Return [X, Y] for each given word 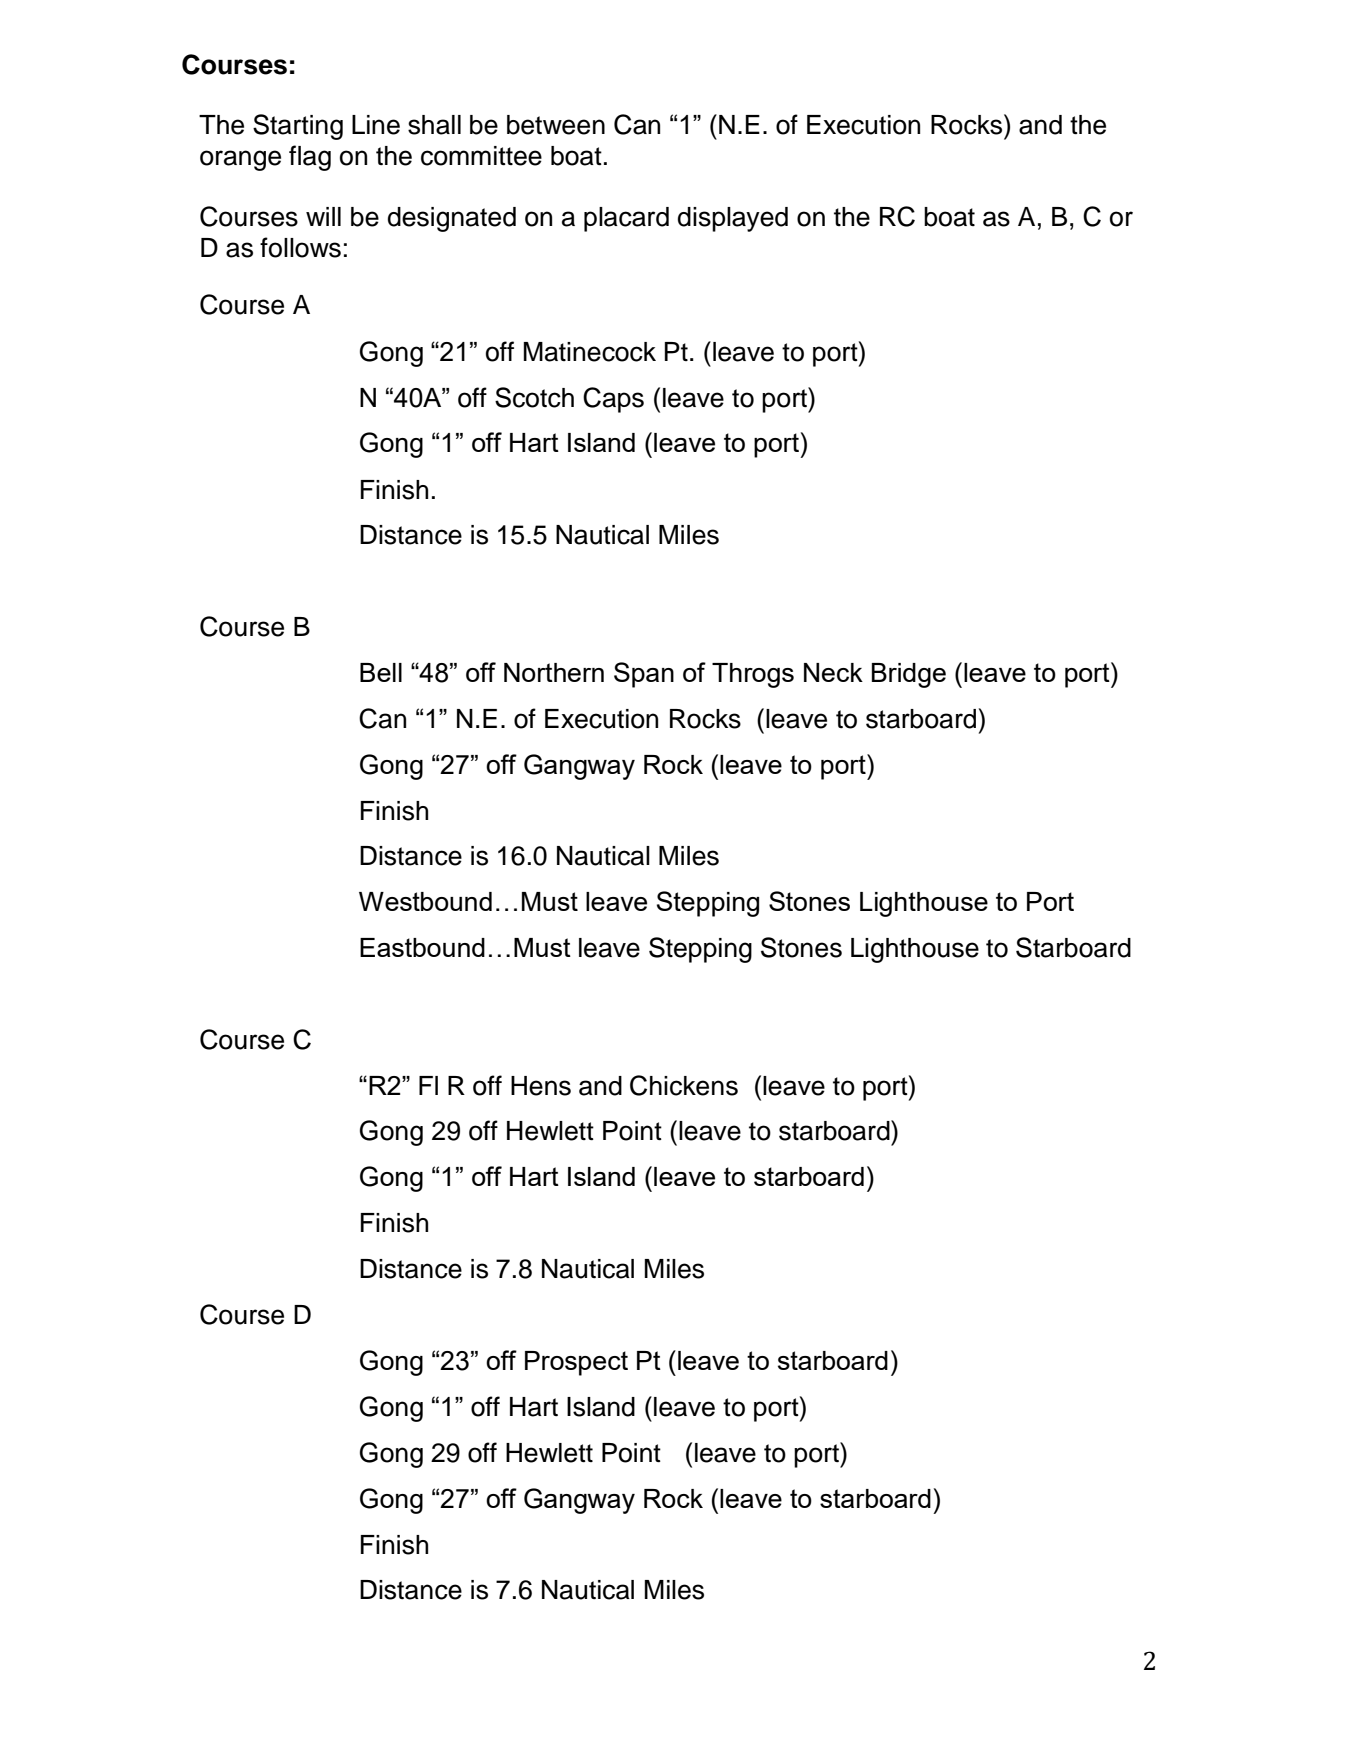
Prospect [576, 1363]
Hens [541, 1086]
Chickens [684, 1085]
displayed [733, 219]
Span [644, 675]
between [556, 125]
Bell [381, 672]
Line [376, 125]
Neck [833, 672]
